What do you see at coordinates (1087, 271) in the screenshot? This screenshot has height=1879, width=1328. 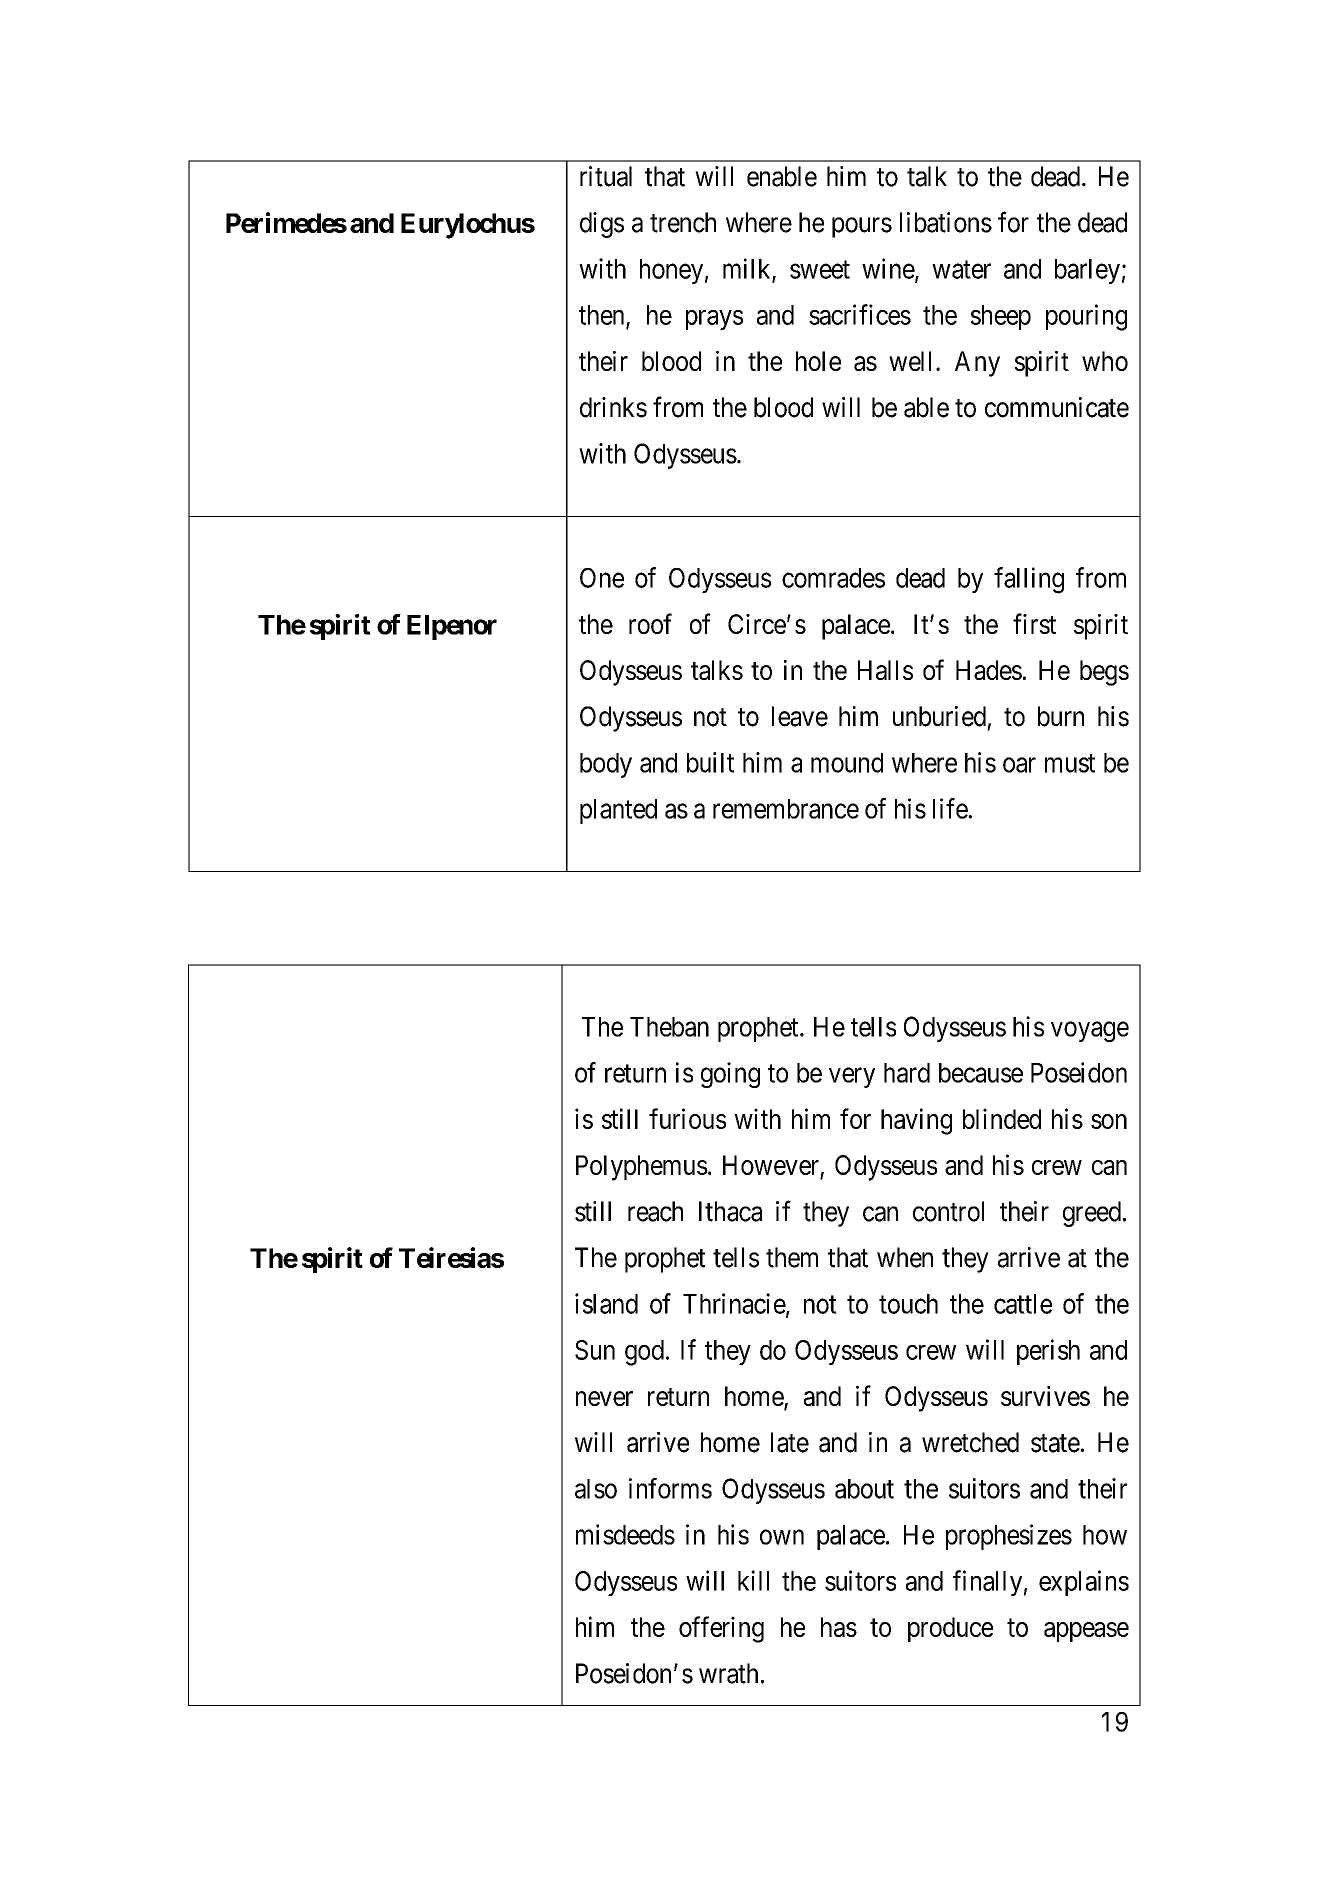 I see `barley` at bounding box center [1087, 271].
